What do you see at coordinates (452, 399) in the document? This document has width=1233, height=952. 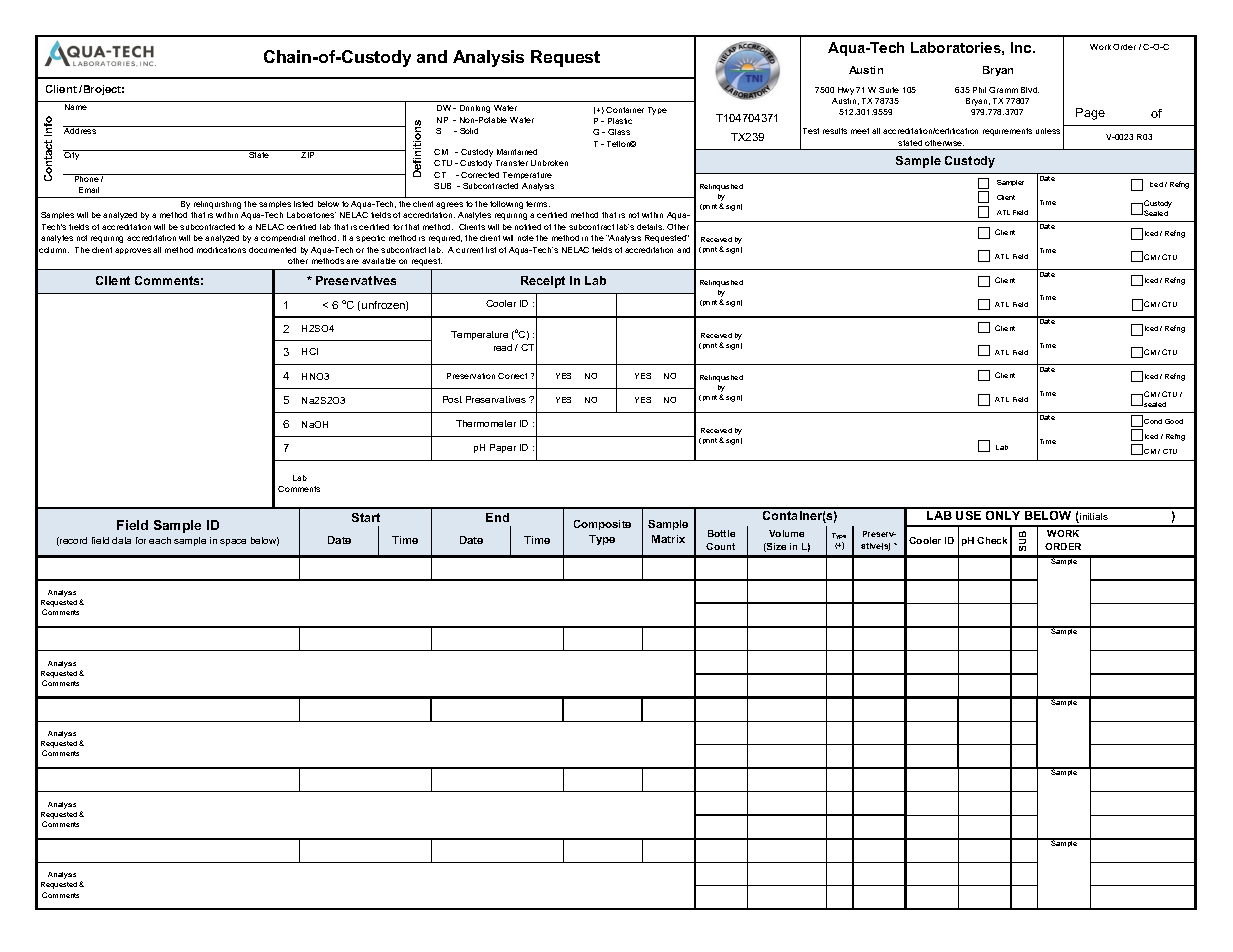 I see `Post` at bounding box center [452, 399].
